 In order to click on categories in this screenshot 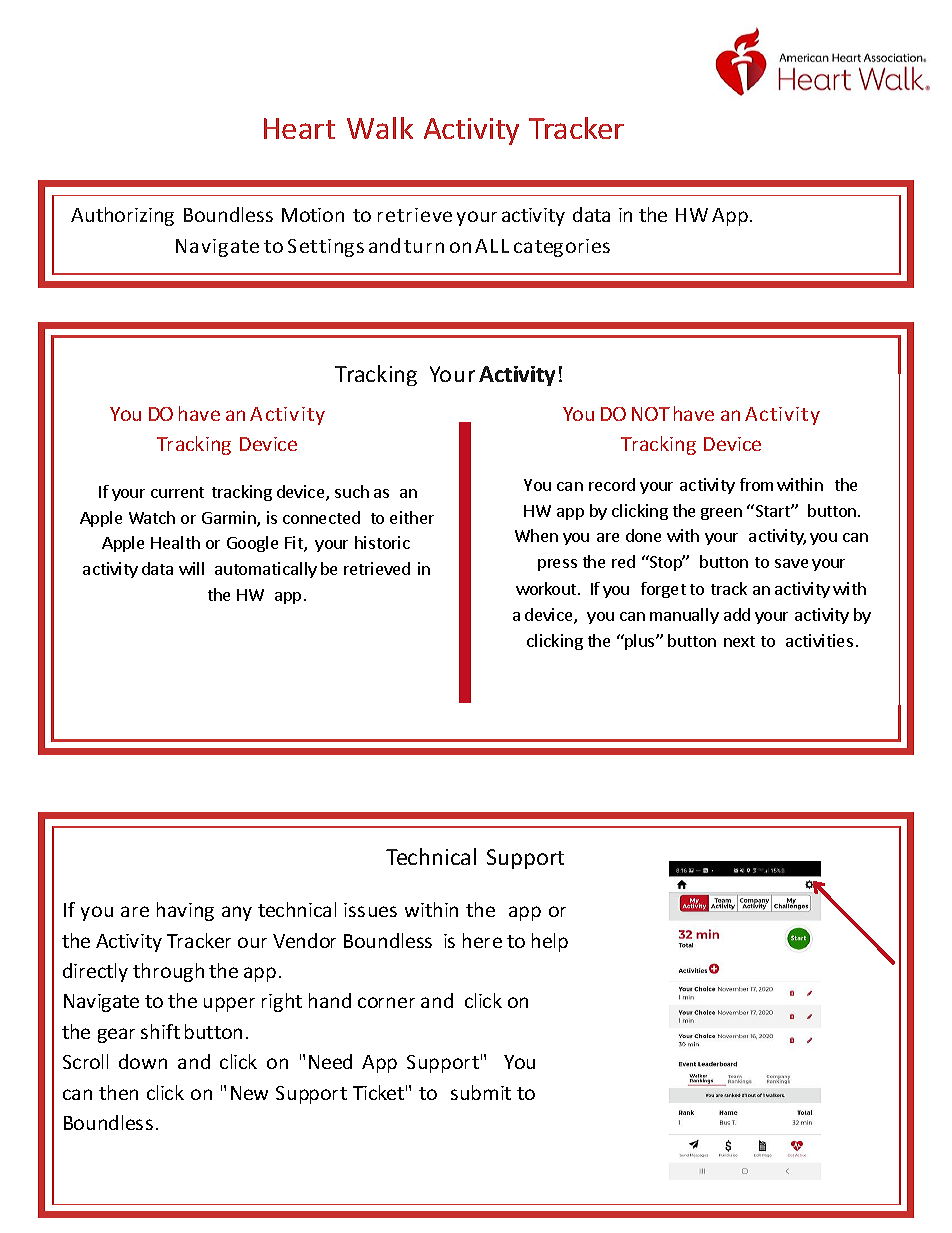, I will do `click(562, 248)`.
